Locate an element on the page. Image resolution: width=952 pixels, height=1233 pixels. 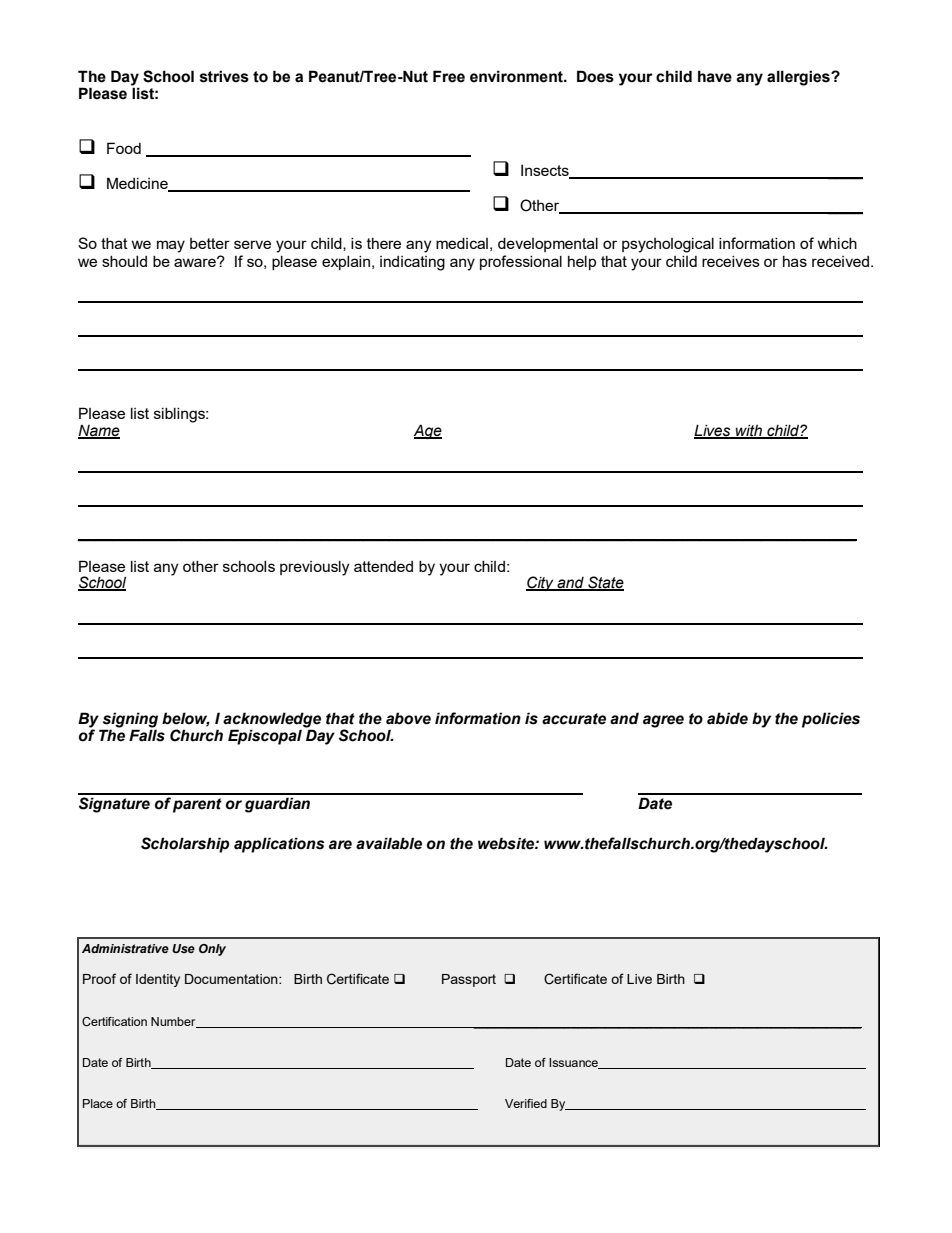
Number is located at coordinates (174, 1022).
